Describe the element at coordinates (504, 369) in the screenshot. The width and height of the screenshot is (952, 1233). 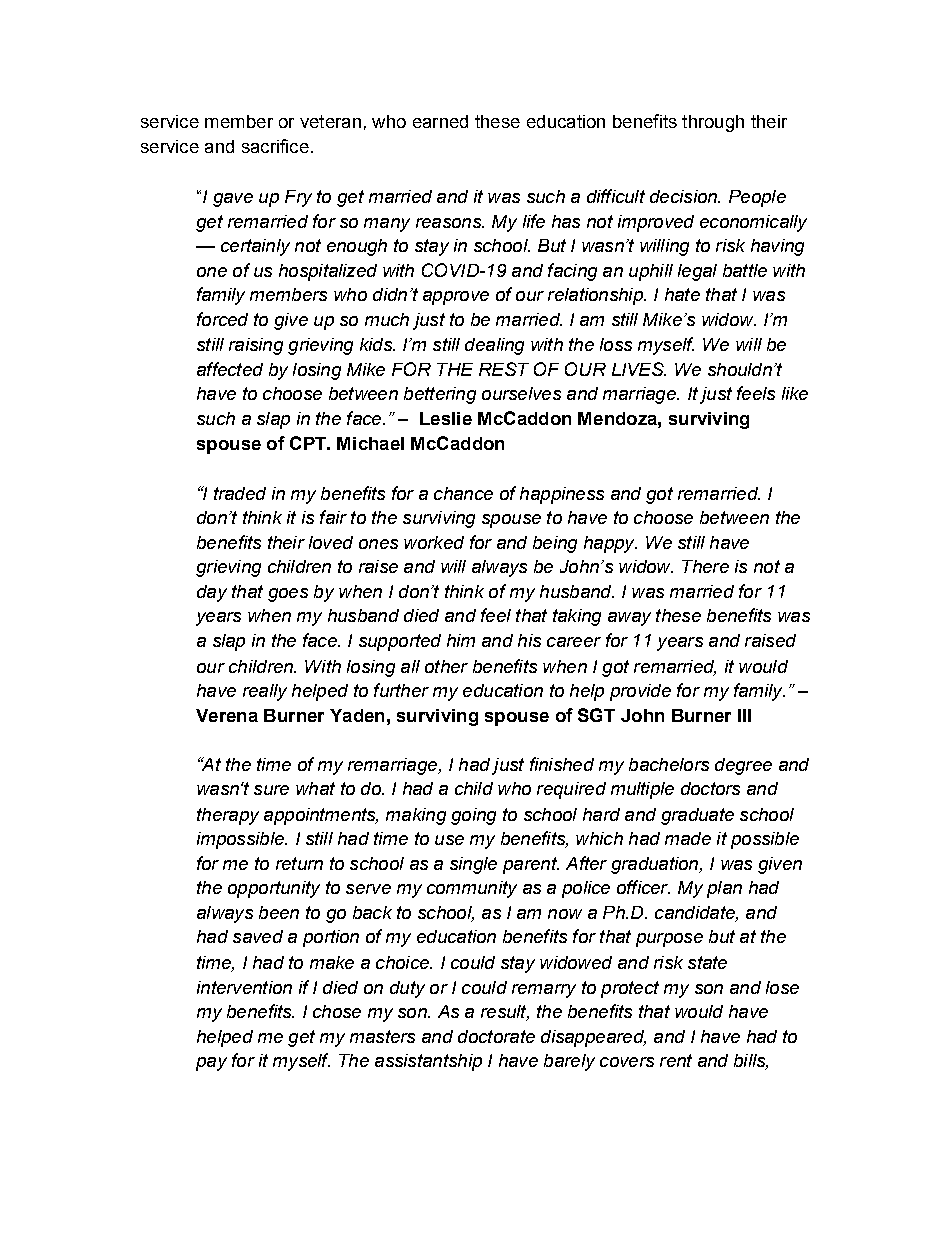
I see `REST` at that location.
